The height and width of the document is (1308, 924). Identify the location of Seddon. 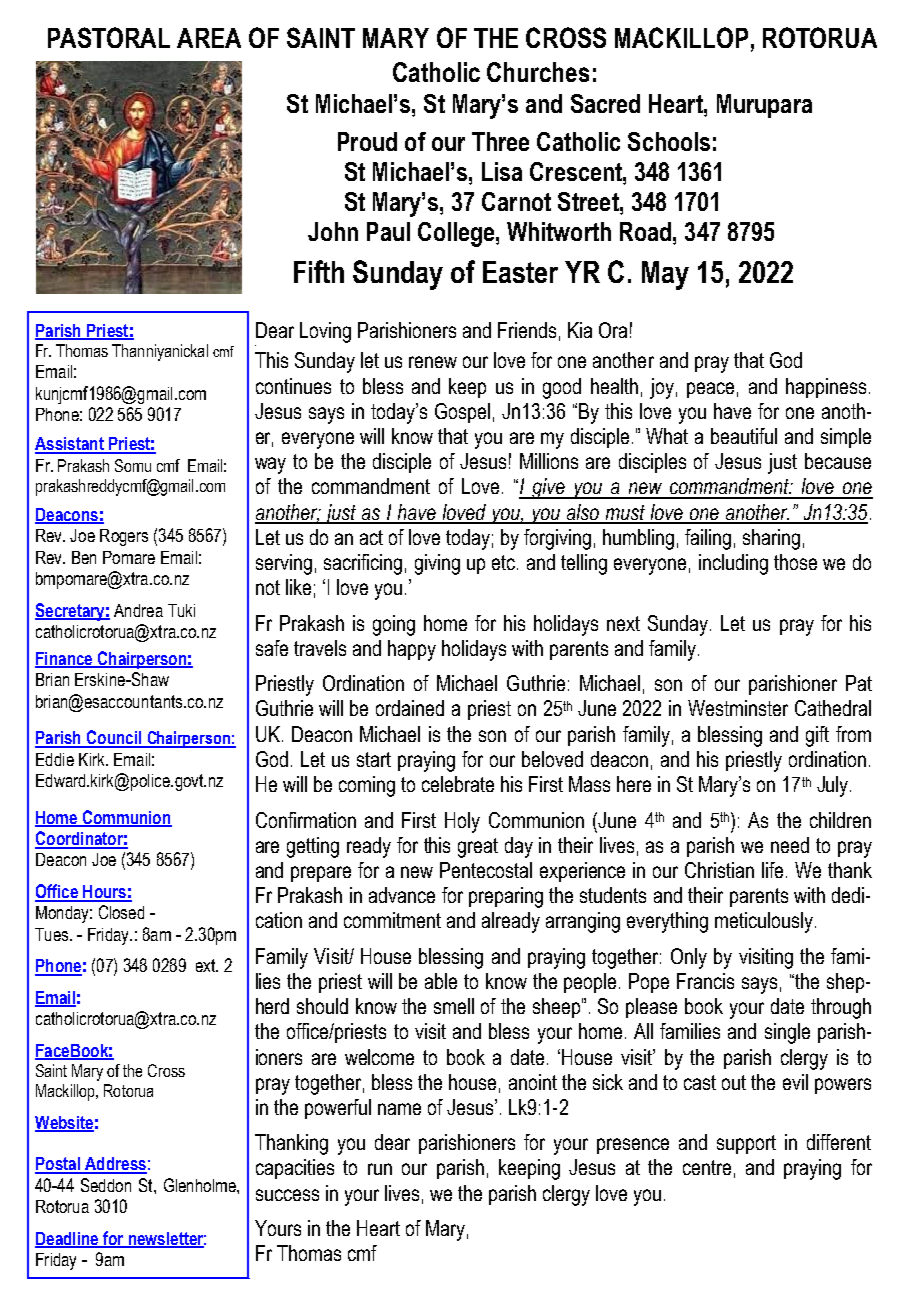
(106, 1185).
